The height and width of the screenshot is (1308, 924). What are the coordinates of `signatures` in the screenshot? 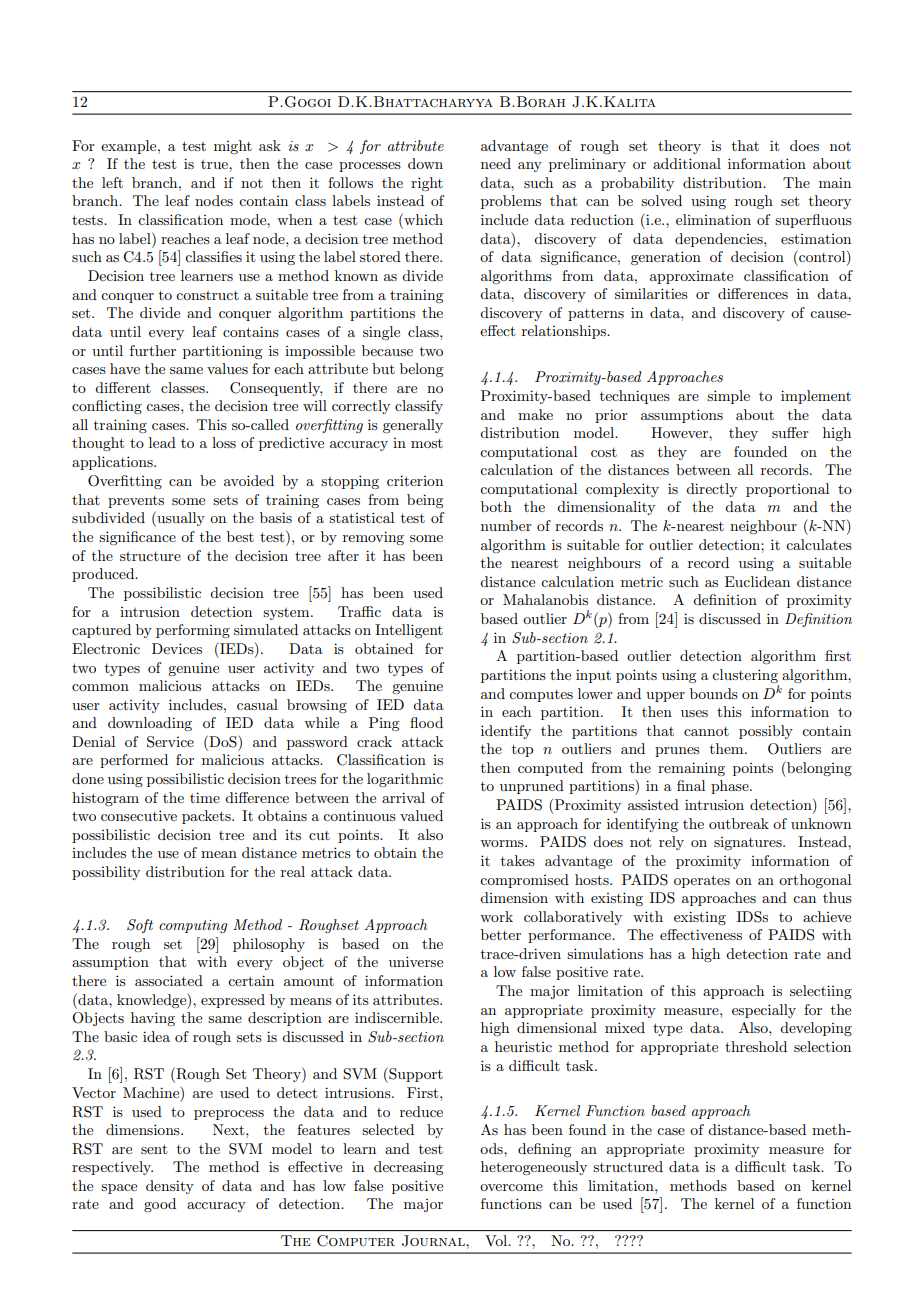 It's located at (749, 843).
